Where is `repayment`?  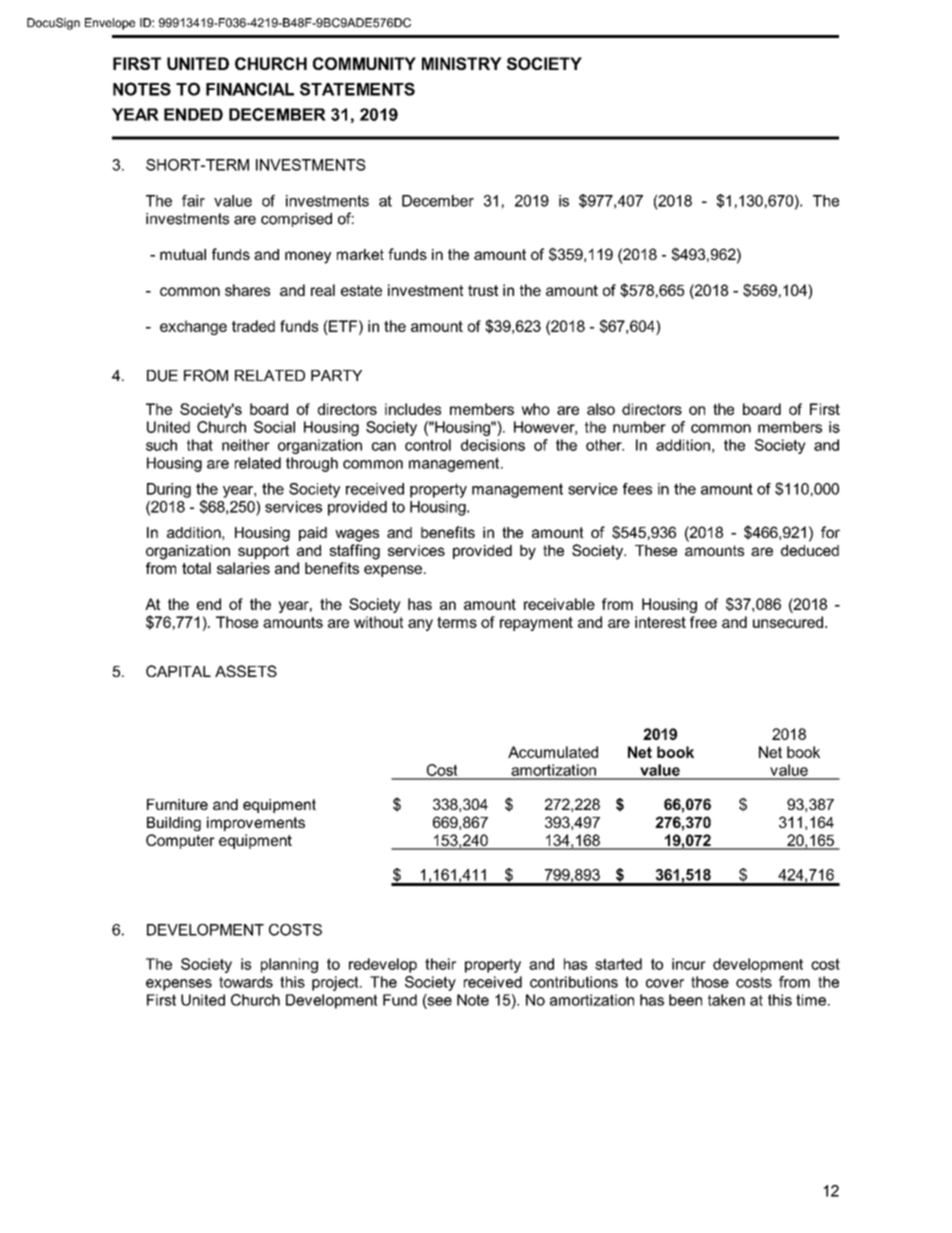 repayment is located at coordinates (536, 624).
